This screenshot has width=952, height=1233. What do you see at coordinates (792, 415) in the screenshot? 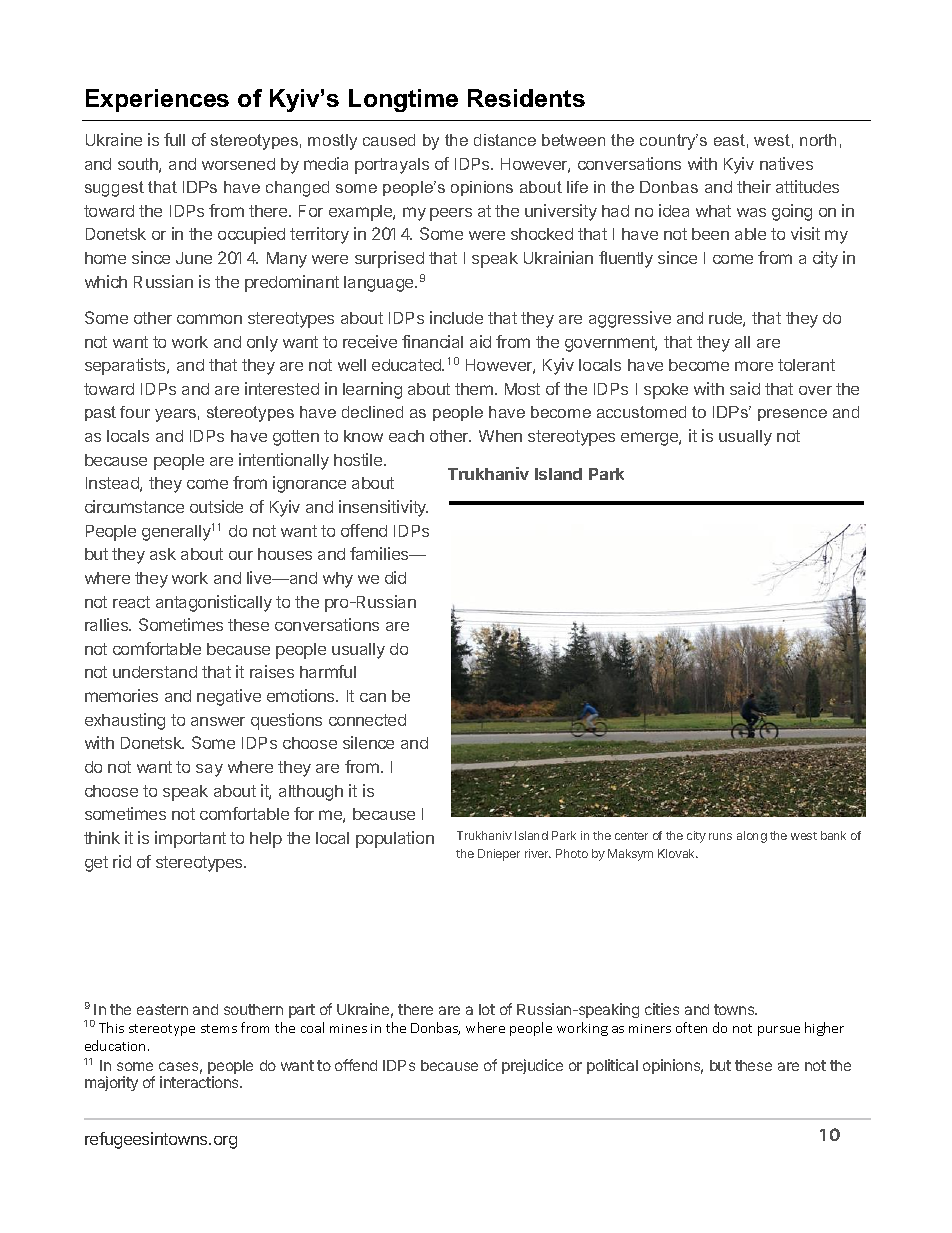
I see `presence` at bounding box center [792, 415].
